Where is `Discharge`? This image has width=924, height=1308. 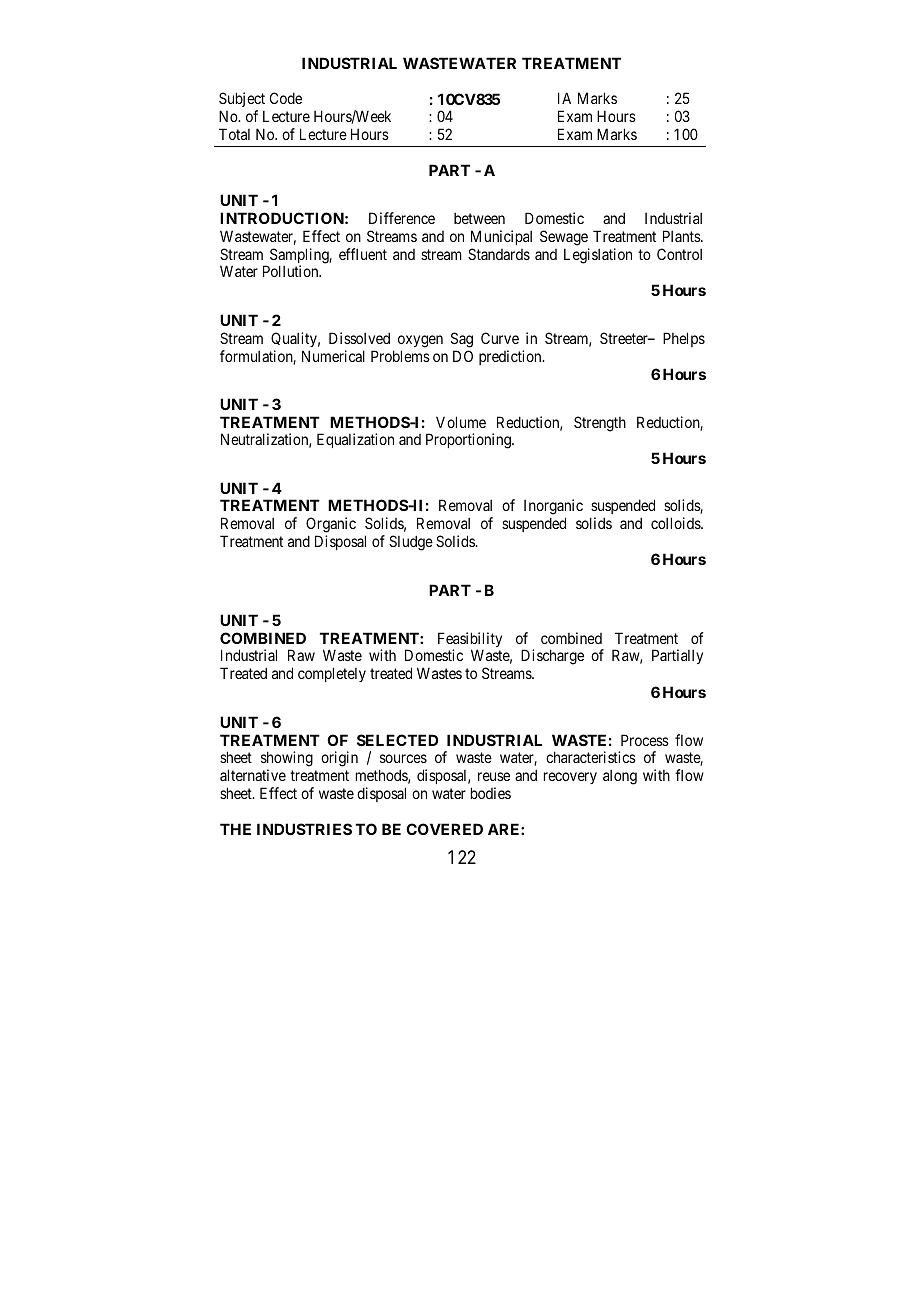 Discharge is located at coordinates (552, 657).
